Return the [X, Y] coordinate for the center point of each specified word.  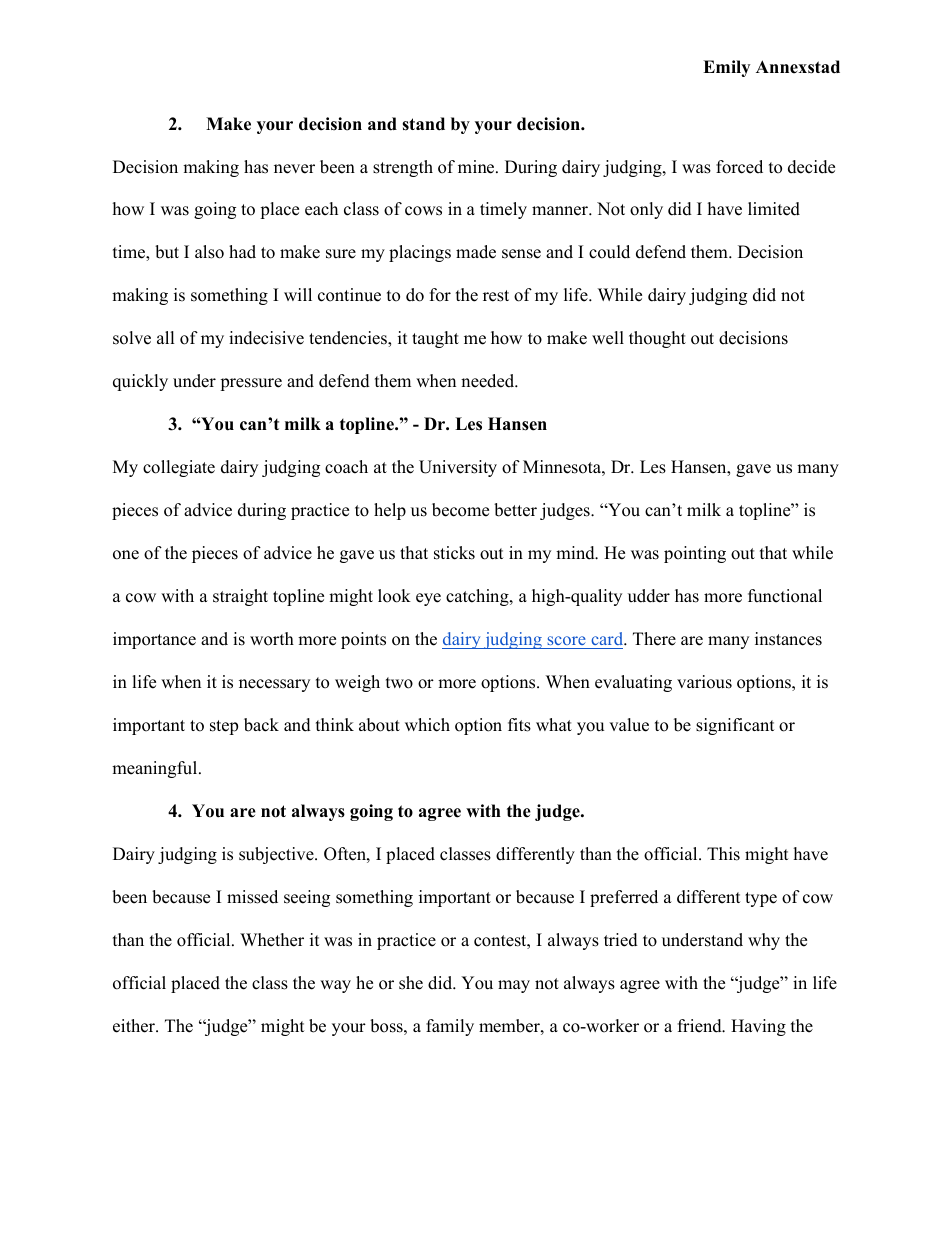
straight [240, 597]
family [450, 1027]
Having [758, 1027]
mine [477, 167]
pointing [695, 554]
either [135, 1026]
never [294, 169]
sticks [454, 553]
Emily [726, 68]
